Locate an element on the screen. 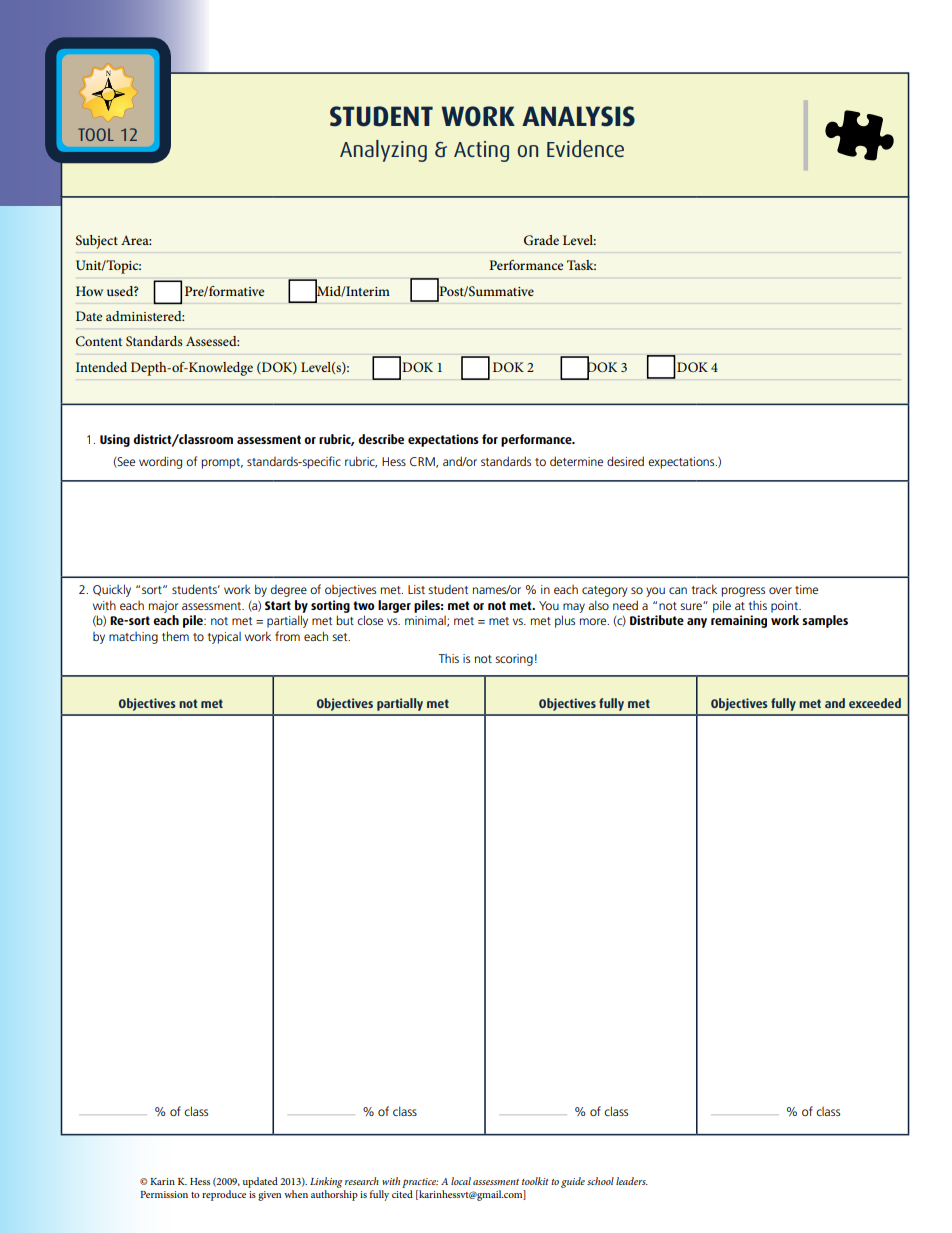 The height and width of the screenshot is (1233, 952). typical is located at coordinates (224, 638).
